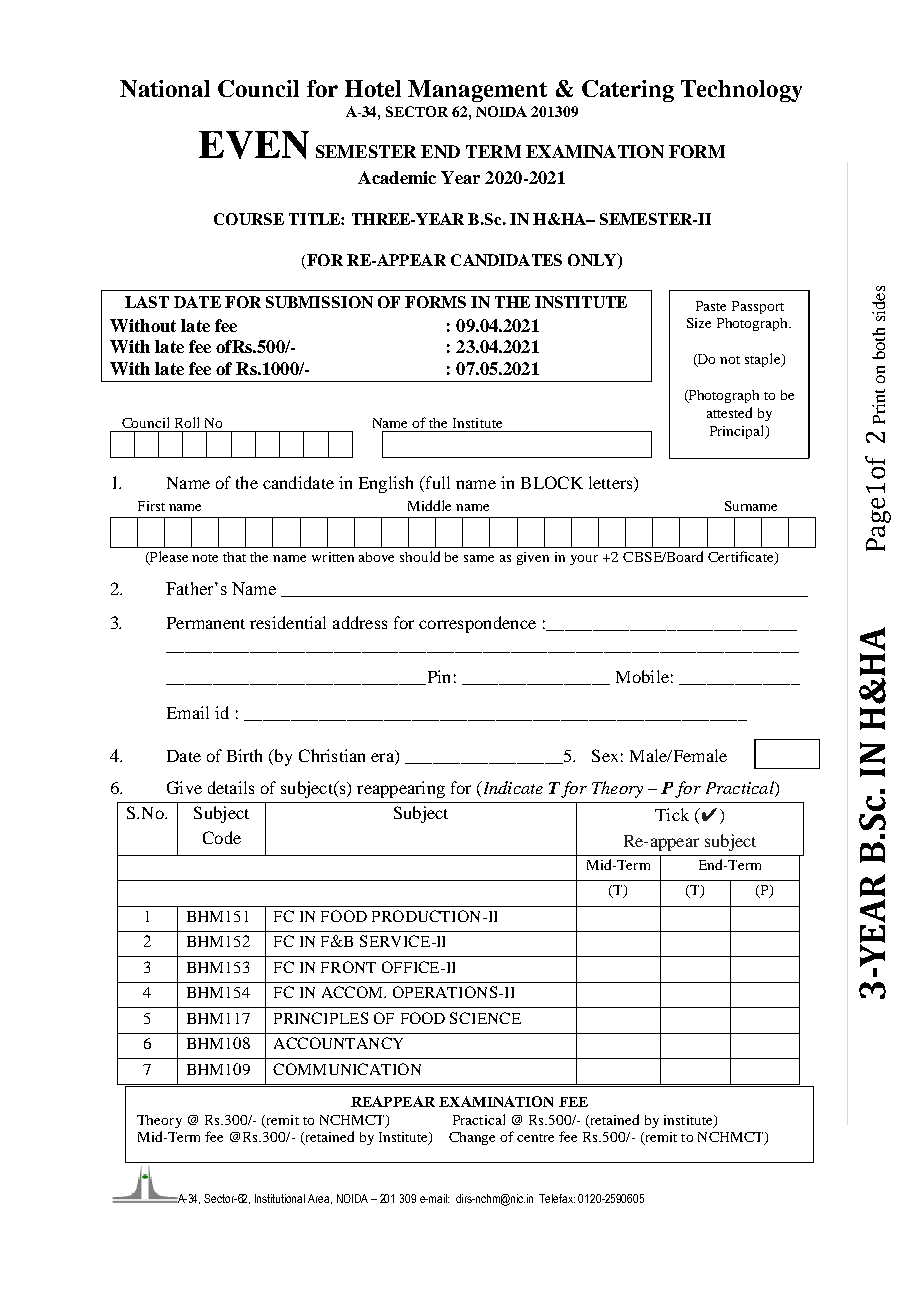 Image resolution: width=924 pixels, height=1308 pixels. I want to click on Management, so click(477, 91).
